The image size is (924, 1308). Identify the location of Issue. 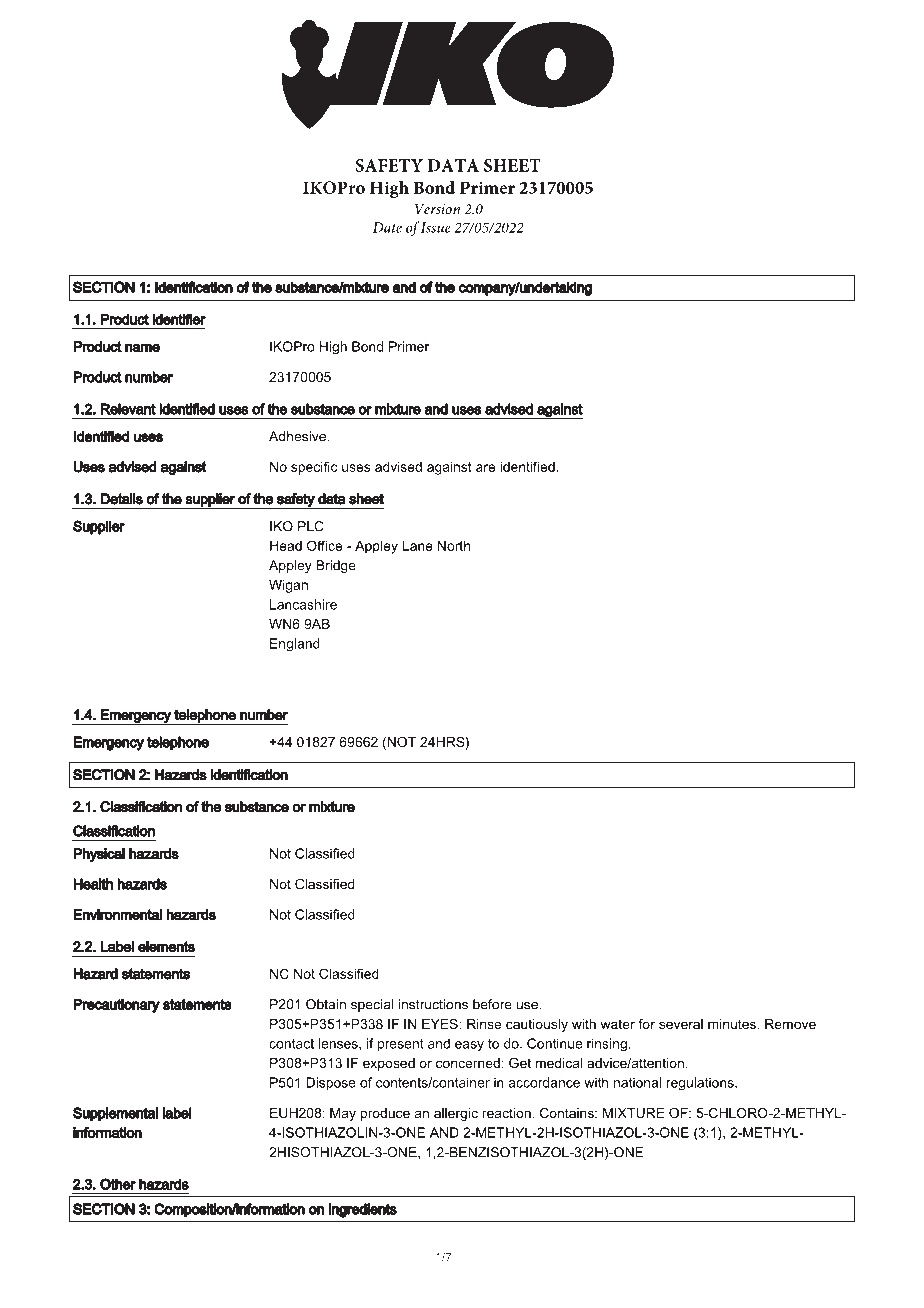
(436, 227).
